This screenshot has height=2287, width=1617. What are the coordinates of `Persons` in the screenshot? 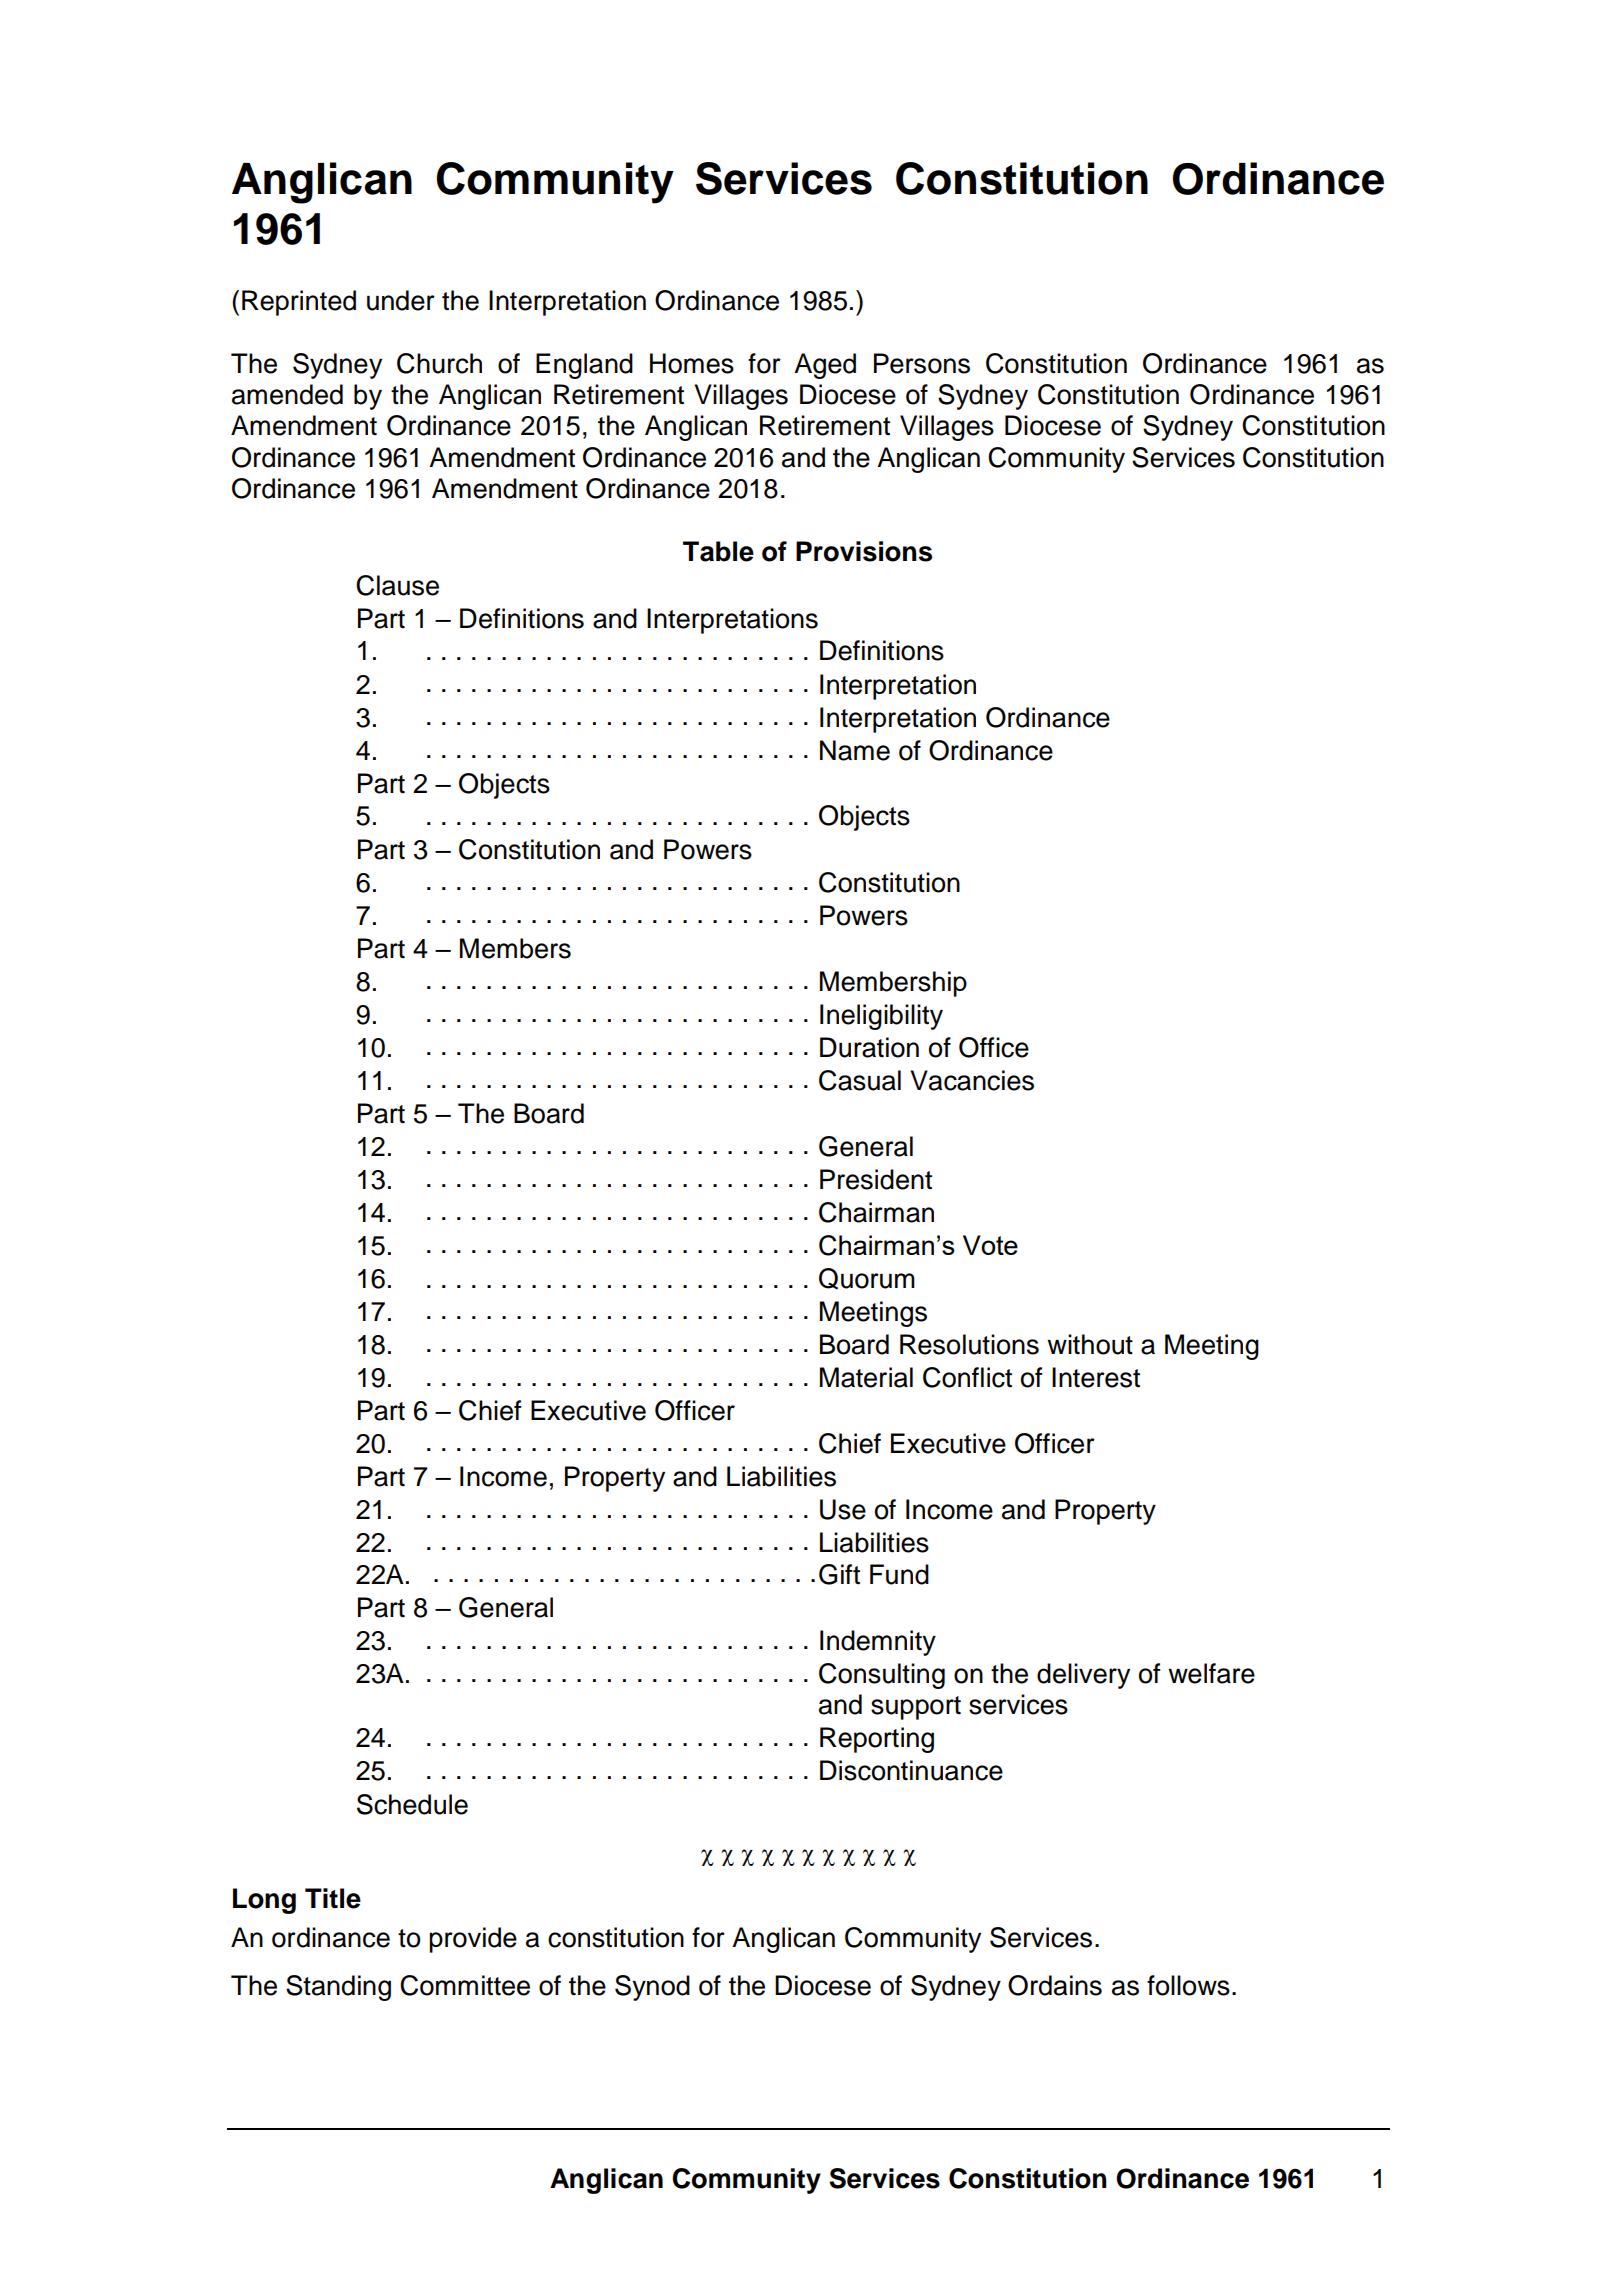 It's located at (922, 363).
